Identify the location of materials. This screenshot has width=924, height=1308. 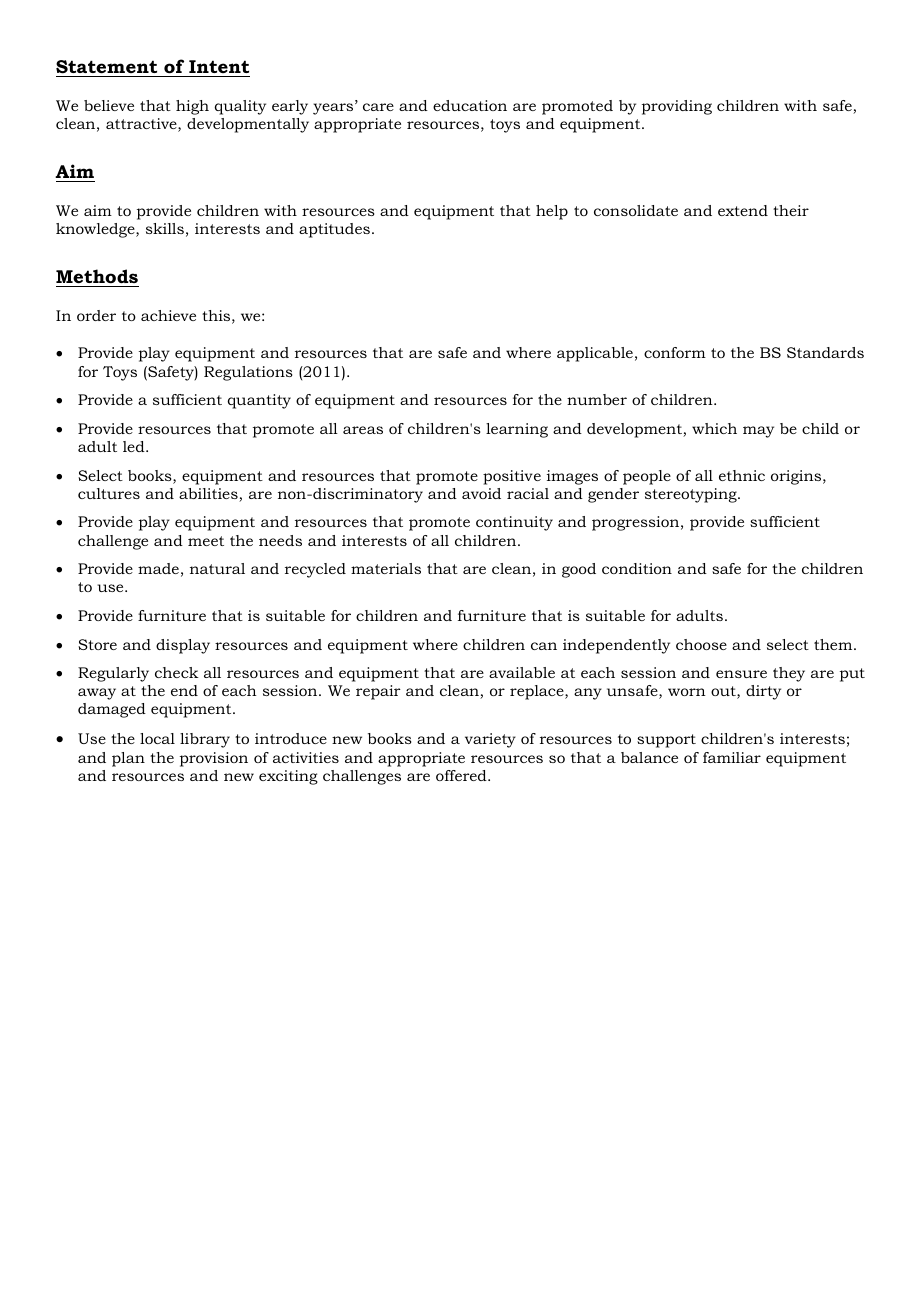
(386, 568).
